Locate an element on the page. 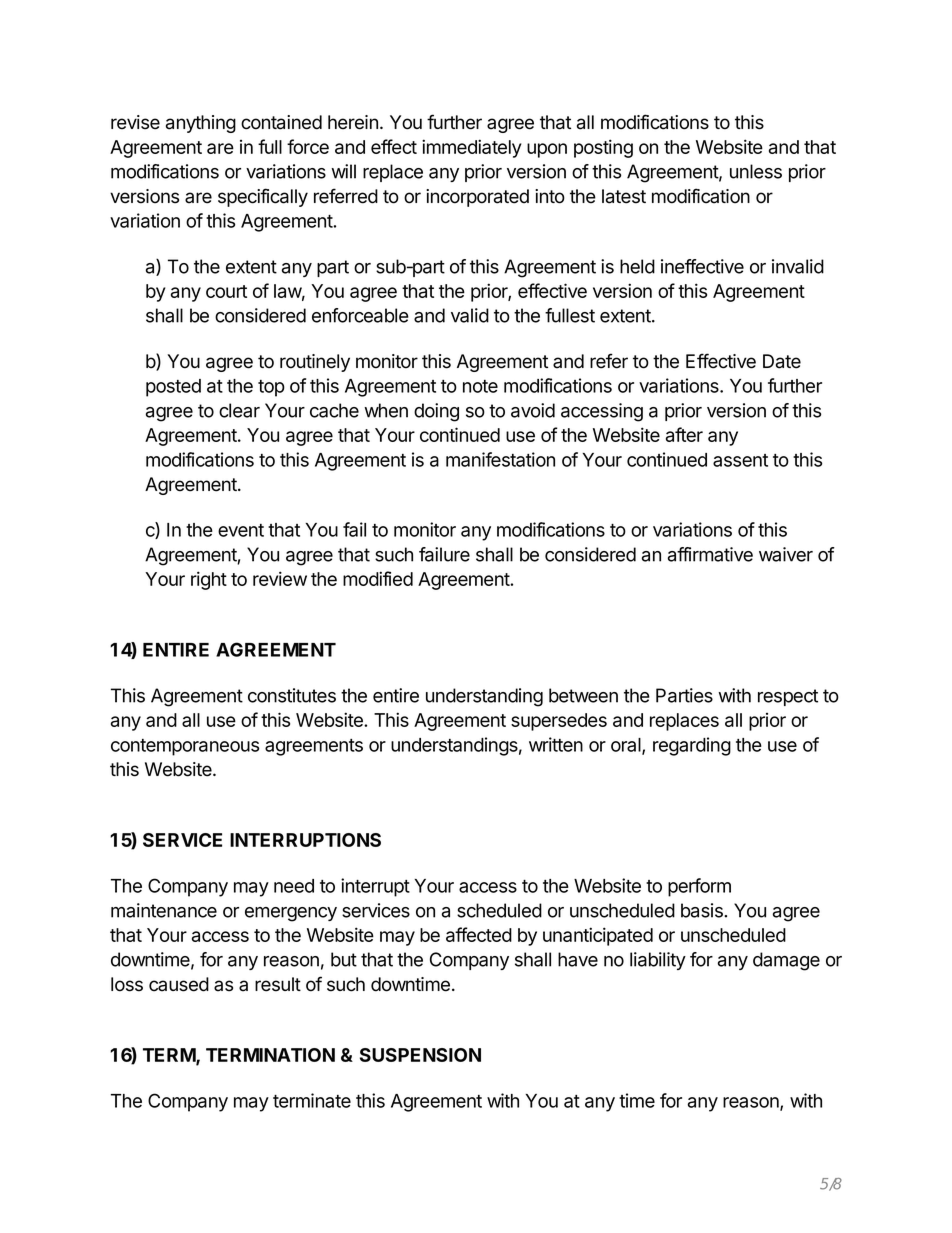 The image size is (952, 1233). right is located at coordinates (209, 580).
